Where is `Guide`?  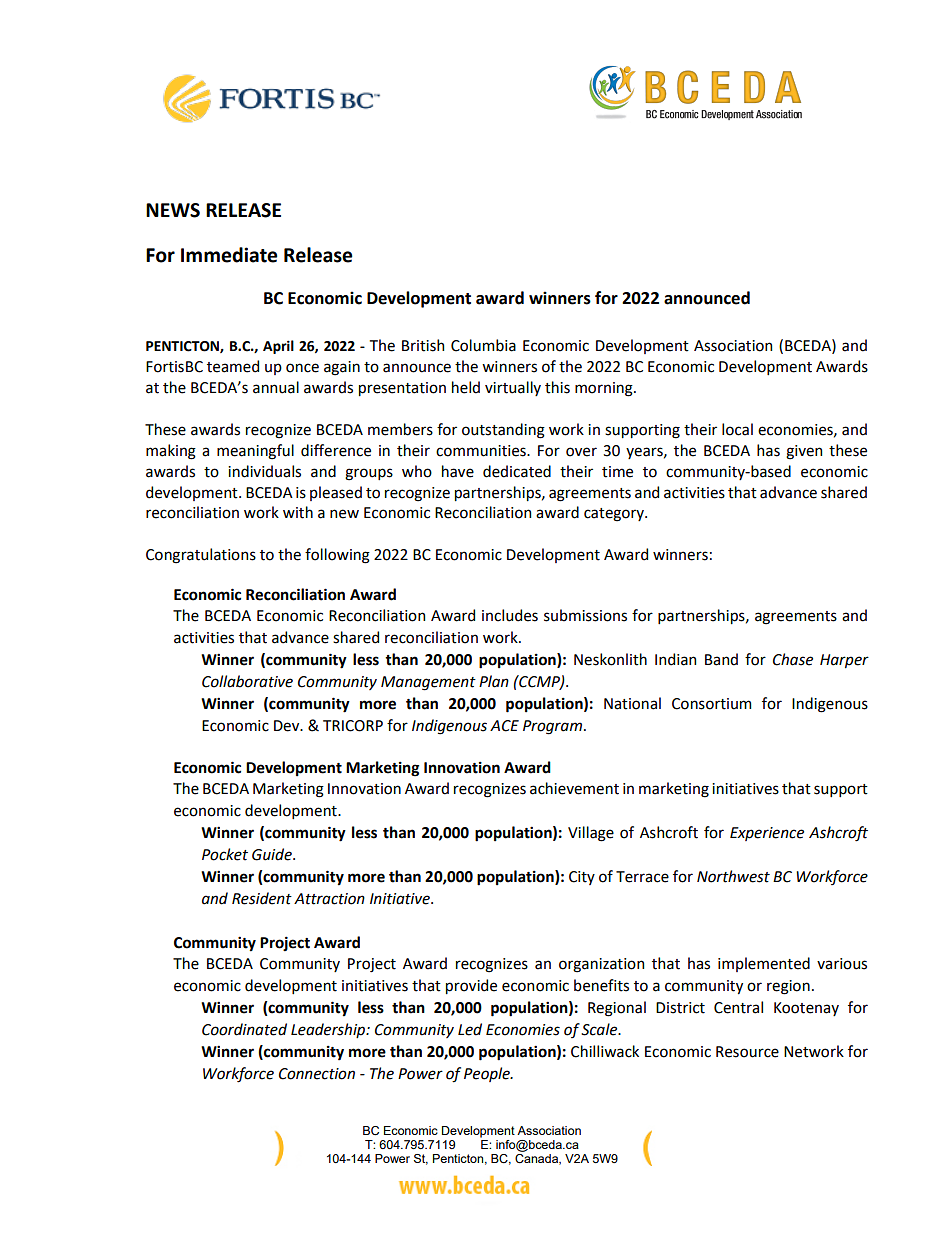 Guide is located at coordinates (273, 854).
